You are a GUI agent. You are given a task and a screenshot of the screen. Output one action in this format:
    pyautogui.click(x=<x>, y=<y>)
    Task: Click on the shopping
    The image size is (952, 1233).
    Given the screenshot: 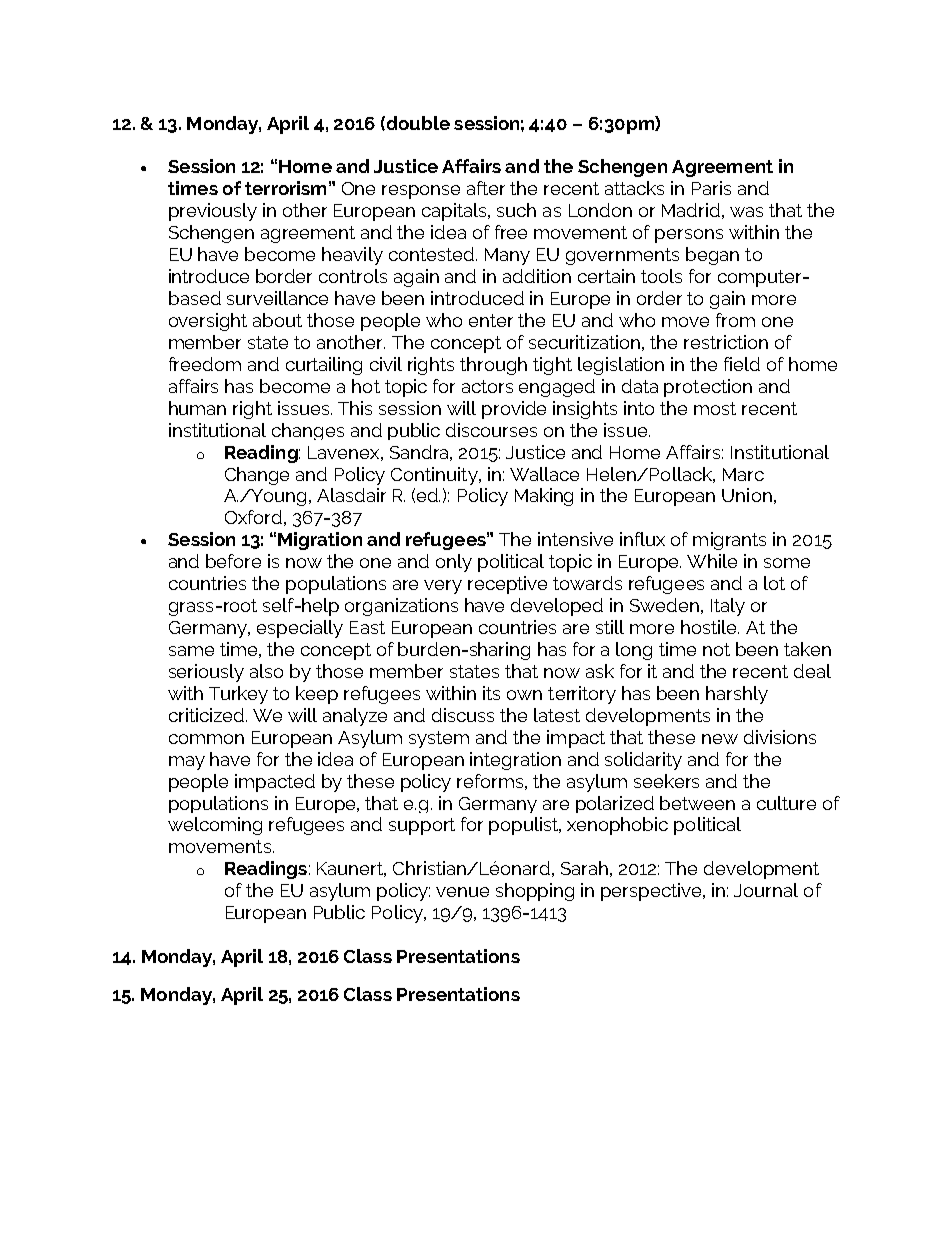 What is the action you would take?
    pyautogui.click(x=535, y=892)
